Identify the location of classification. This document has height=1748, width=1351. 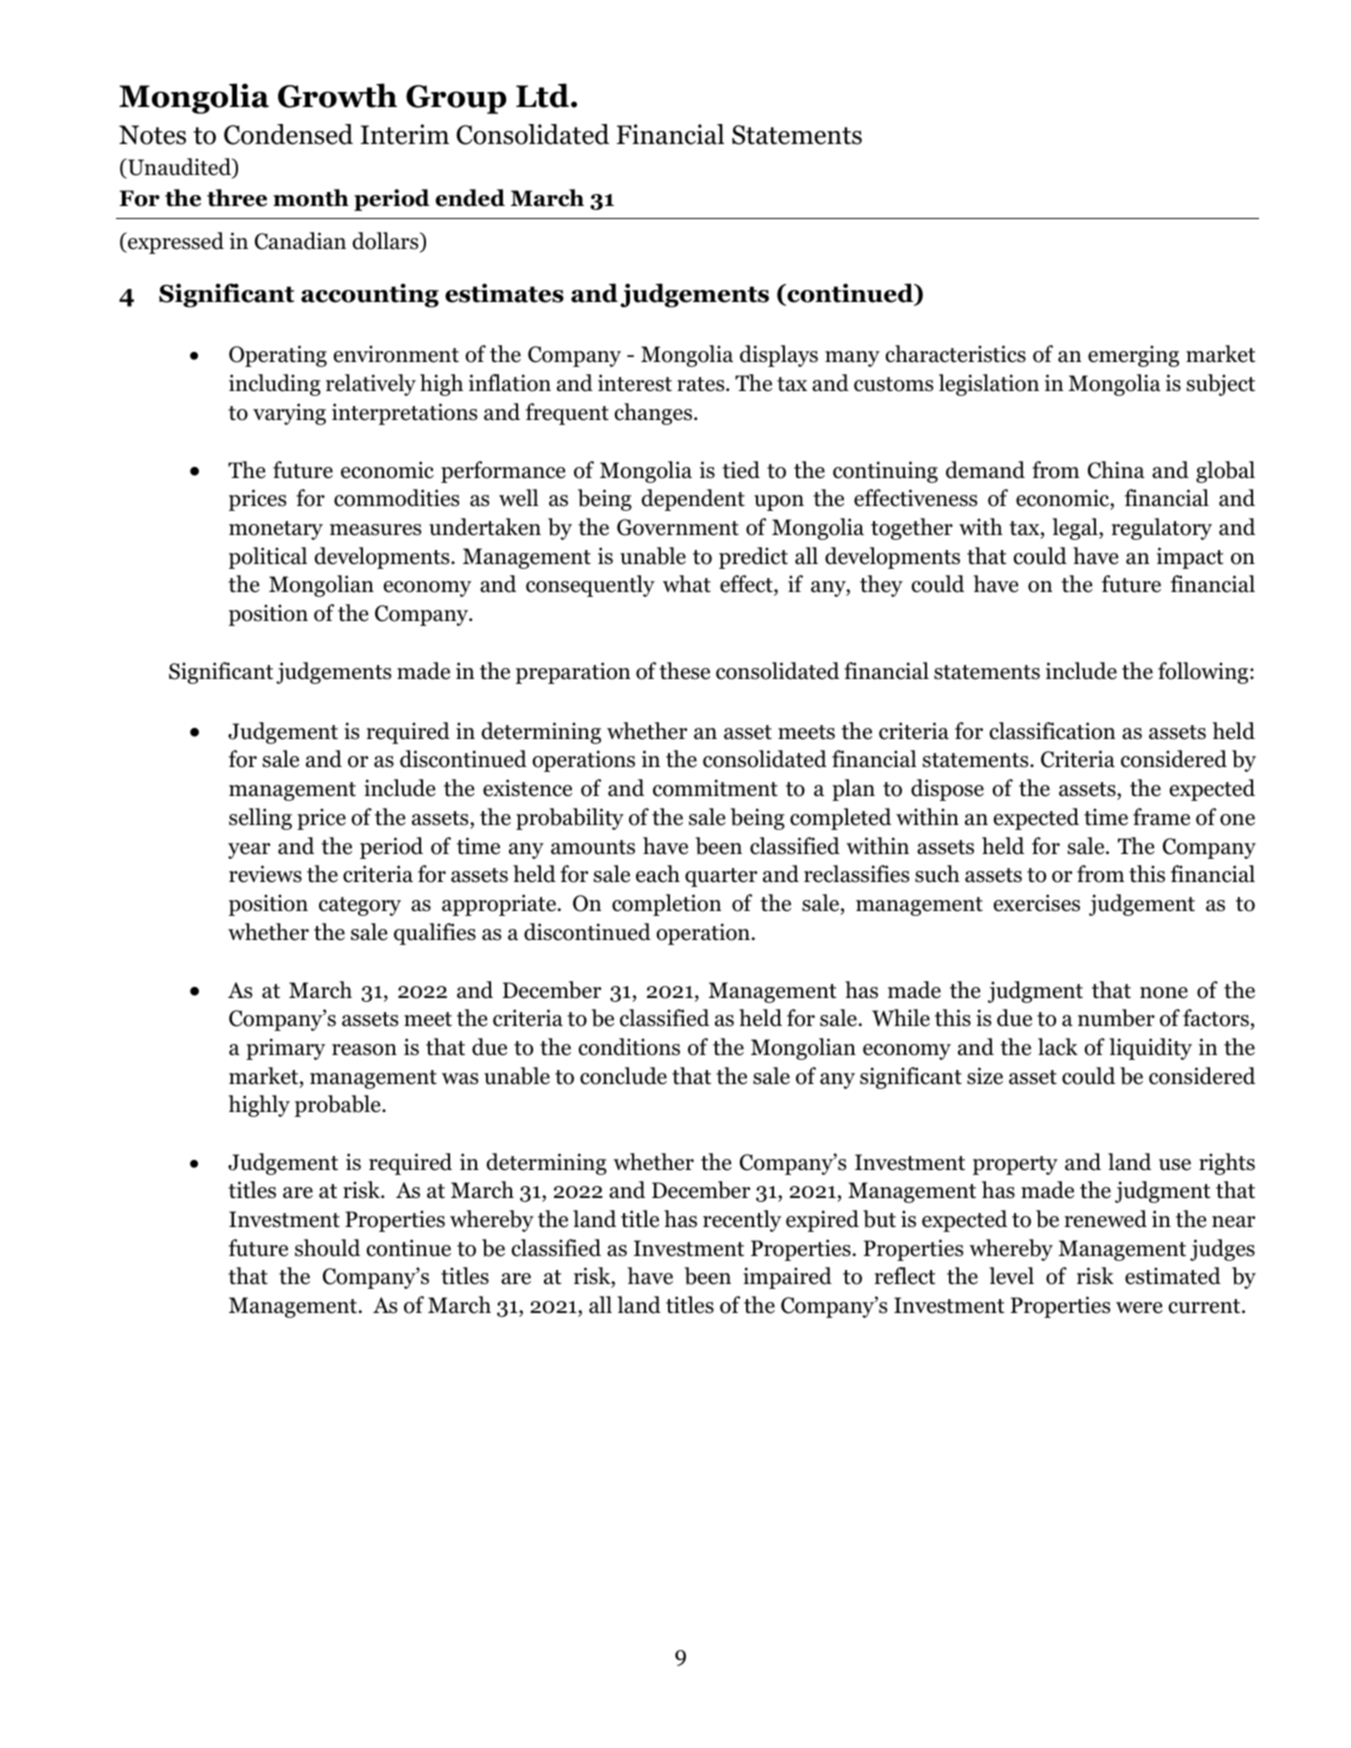
(1052, 731).
